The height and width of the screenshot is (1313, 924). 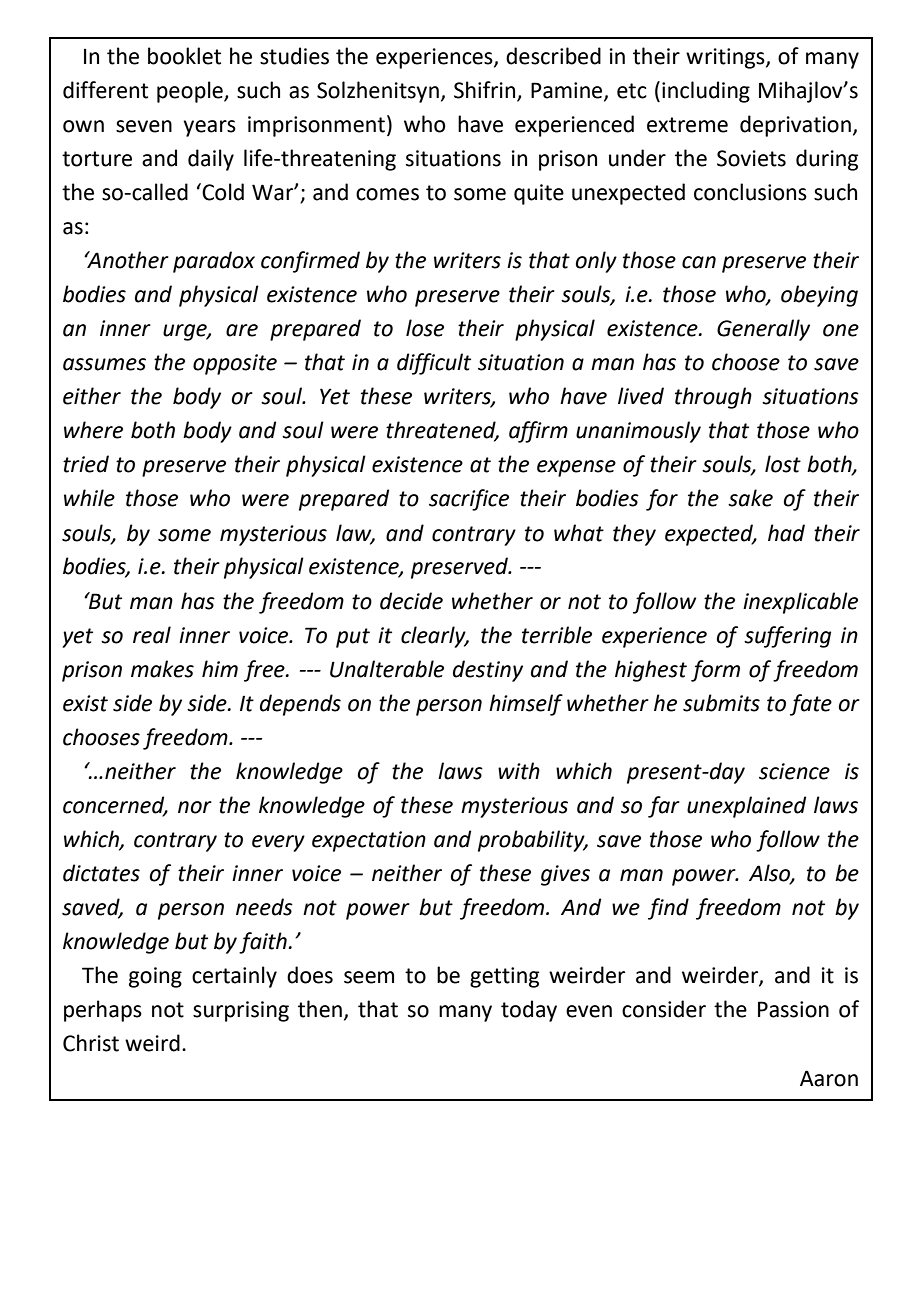 What do you see at coordinates (191, 92) in the screenshot?
I see `people` at bounding box center [191, 92].
